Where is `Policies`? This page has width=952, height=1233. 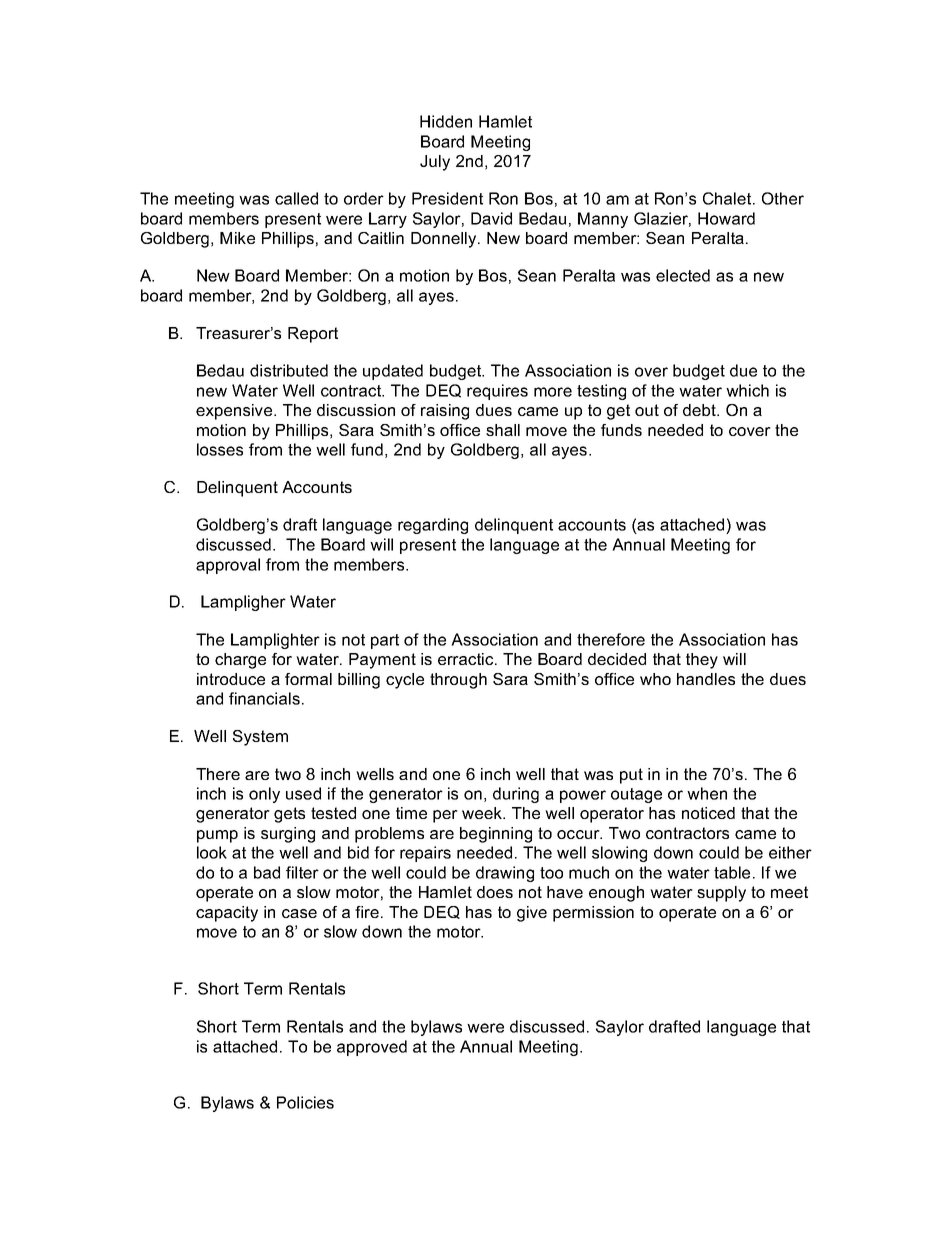
Policies is located at coordinates (305, 1102).
